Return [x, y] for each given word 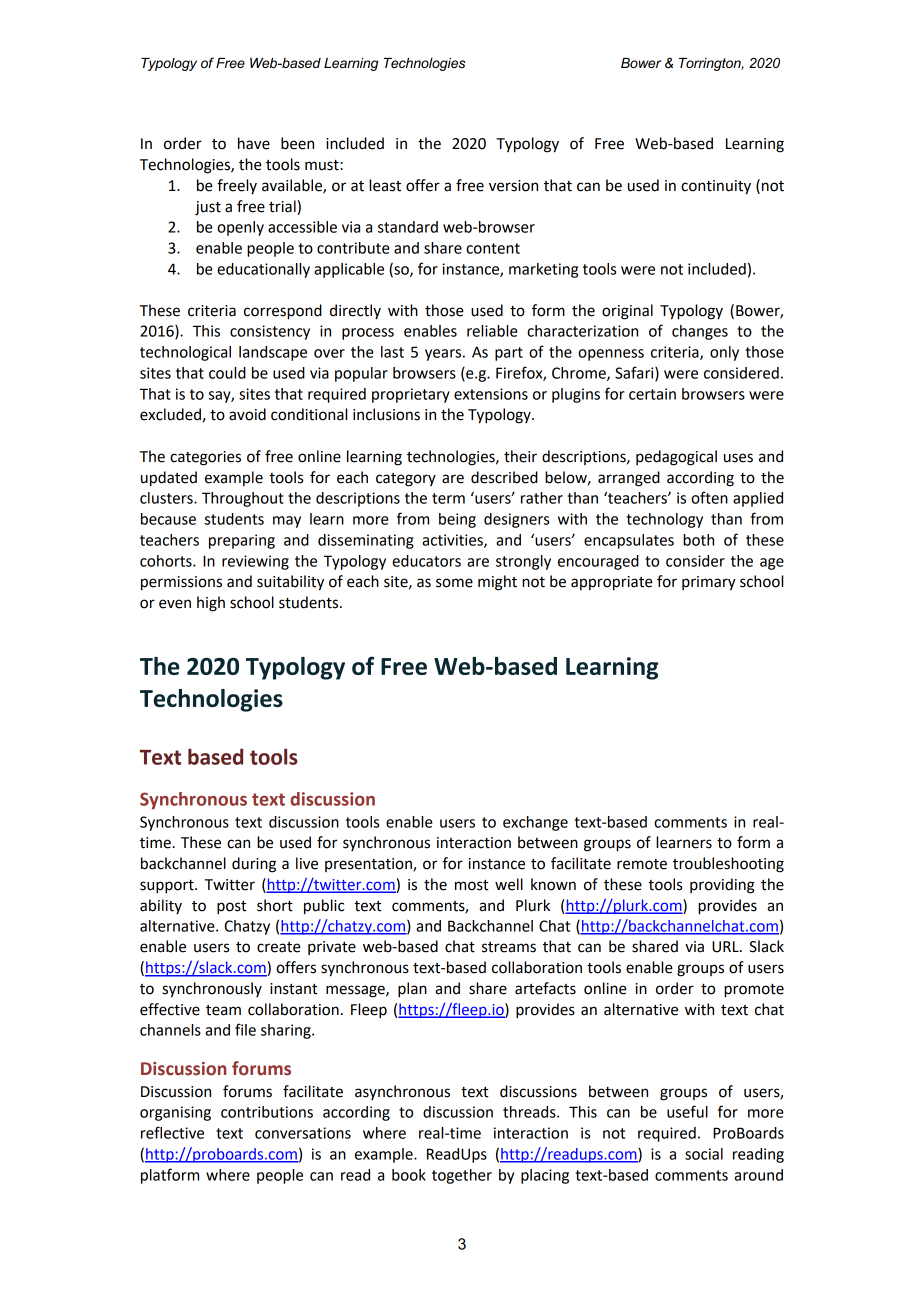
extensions [491, 394]
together [462, 1176]
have [254, 143]
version [513, 186]
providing [722, 886]
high [211, 604]
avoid [247, 414]
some [454, 583]
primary [709, 583]
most [471, 885]
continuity [716, 187]
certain [652, 394]
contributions [267, 1112]
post [231, 908]
